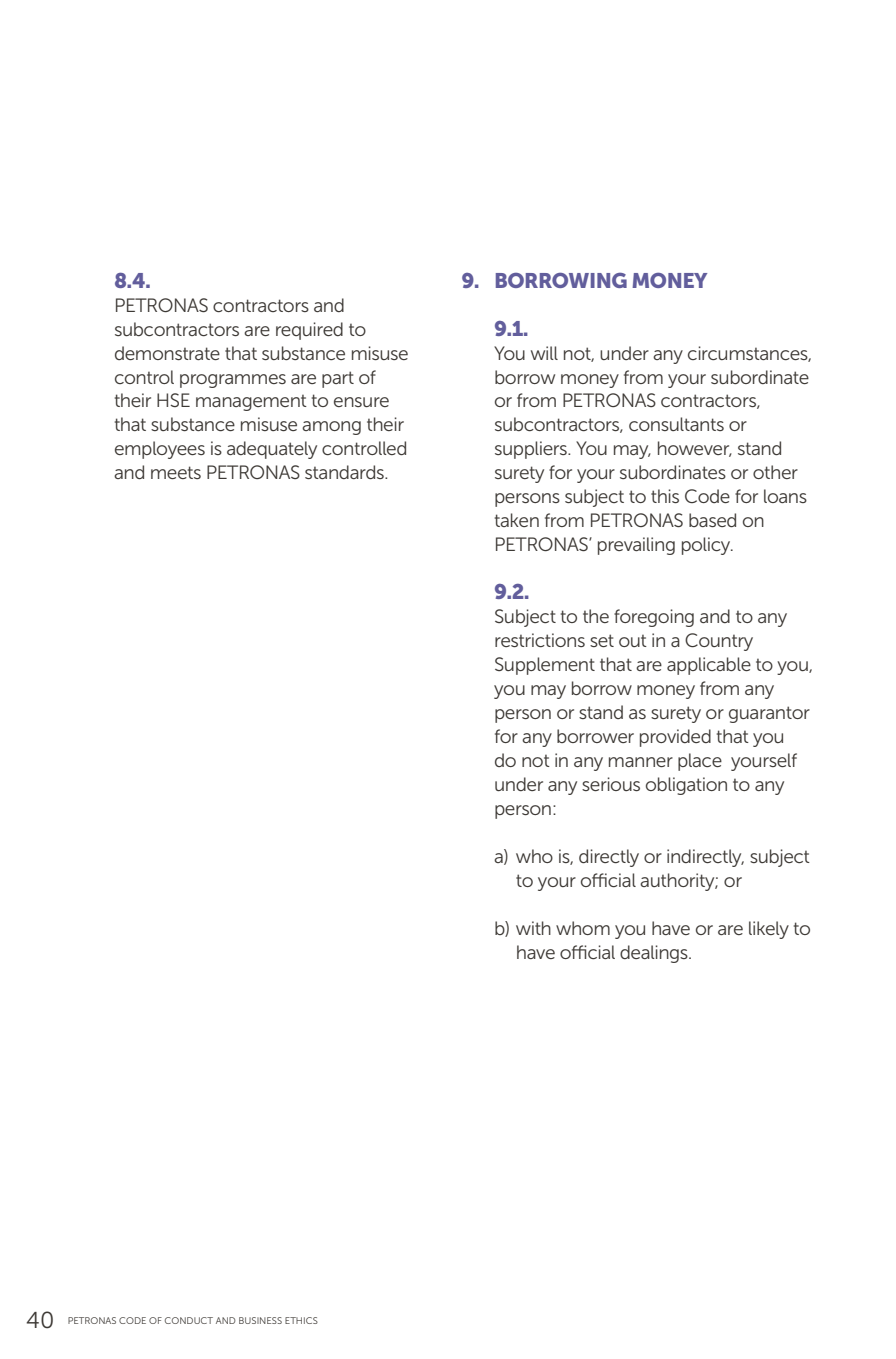  What do you see at coordinates (676, 424) in the page?
I see `consultants` at bounding box center [676, 424].
